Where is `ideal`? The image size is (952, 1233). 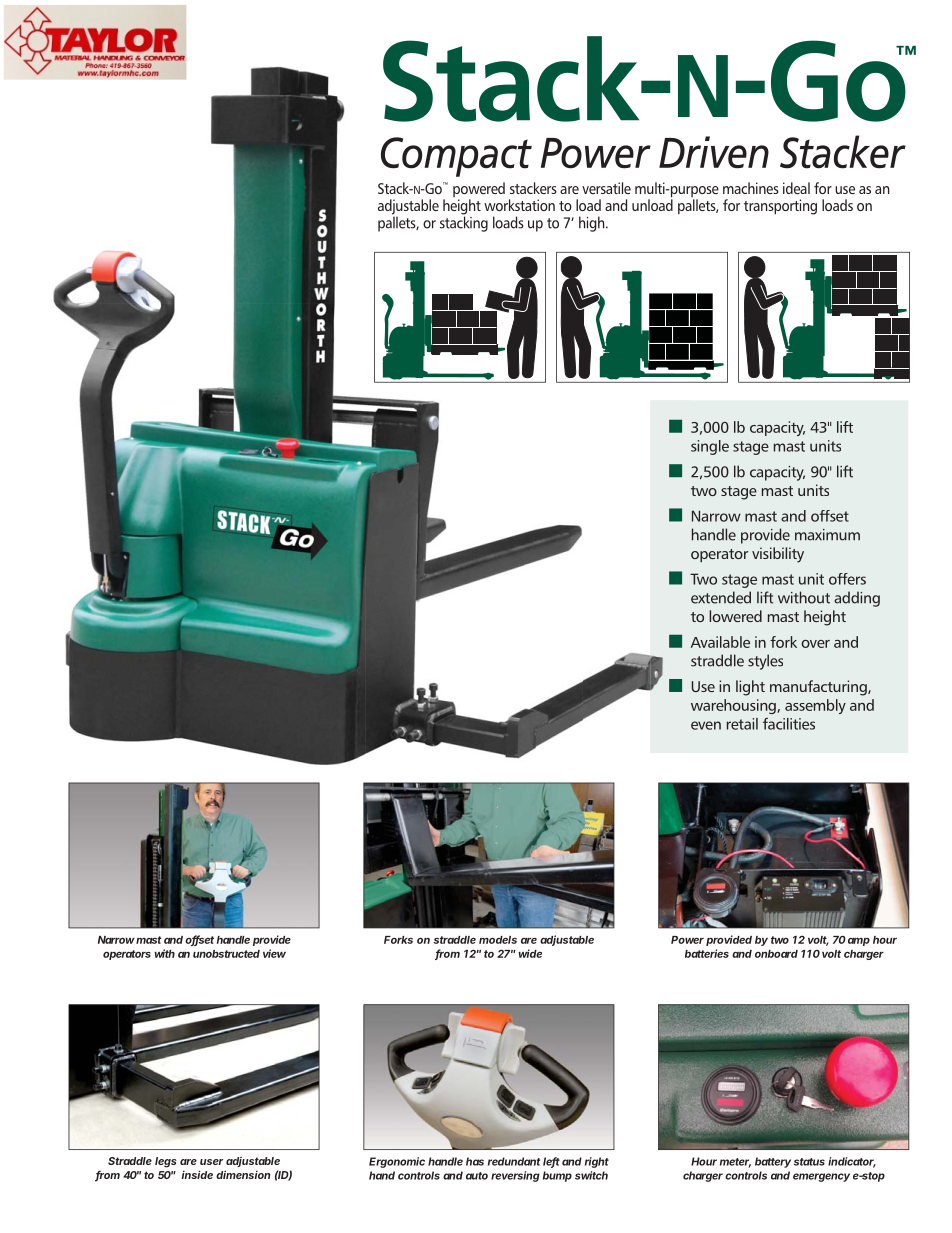
ideal is located at coordinates (796, 188).
